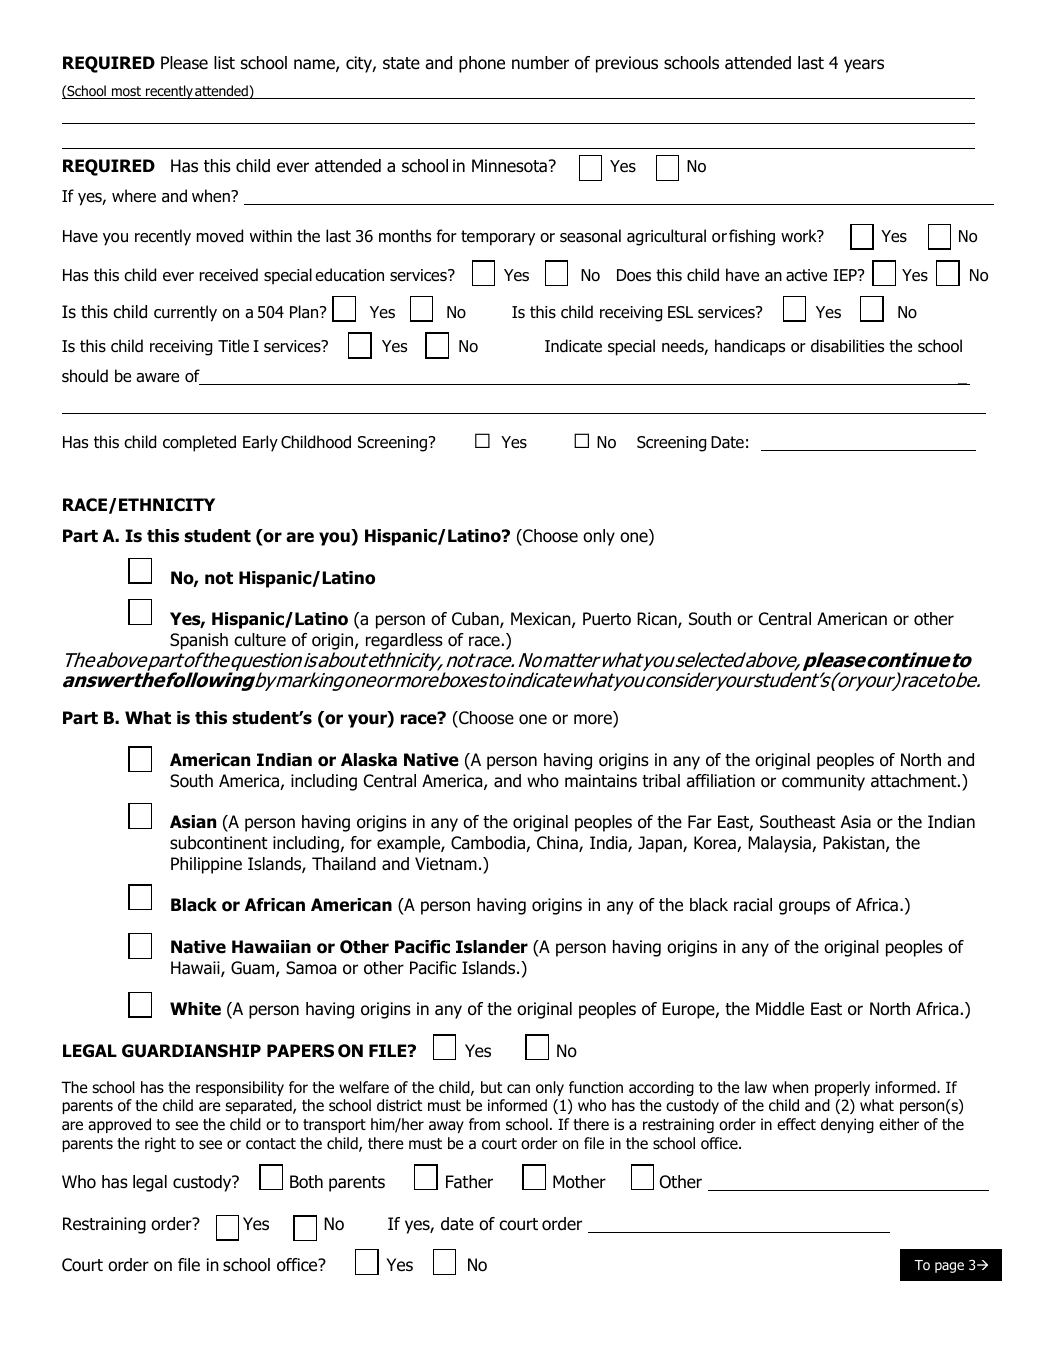 Image resolution: width=1052 pixels, height=1361 pixels. I want to click on Cuban, so click(476, 620).
